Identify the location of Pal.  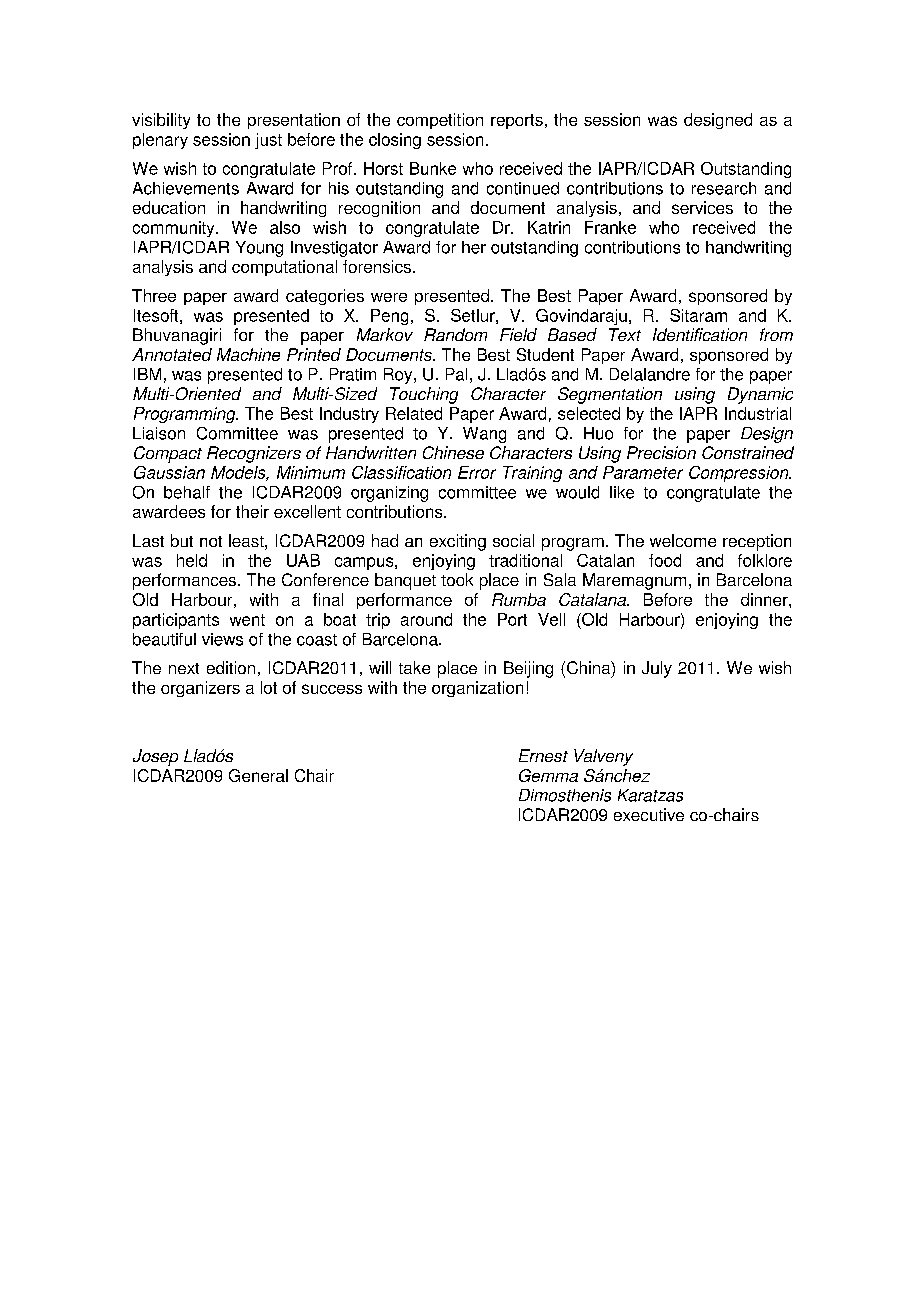
(456, 374).
